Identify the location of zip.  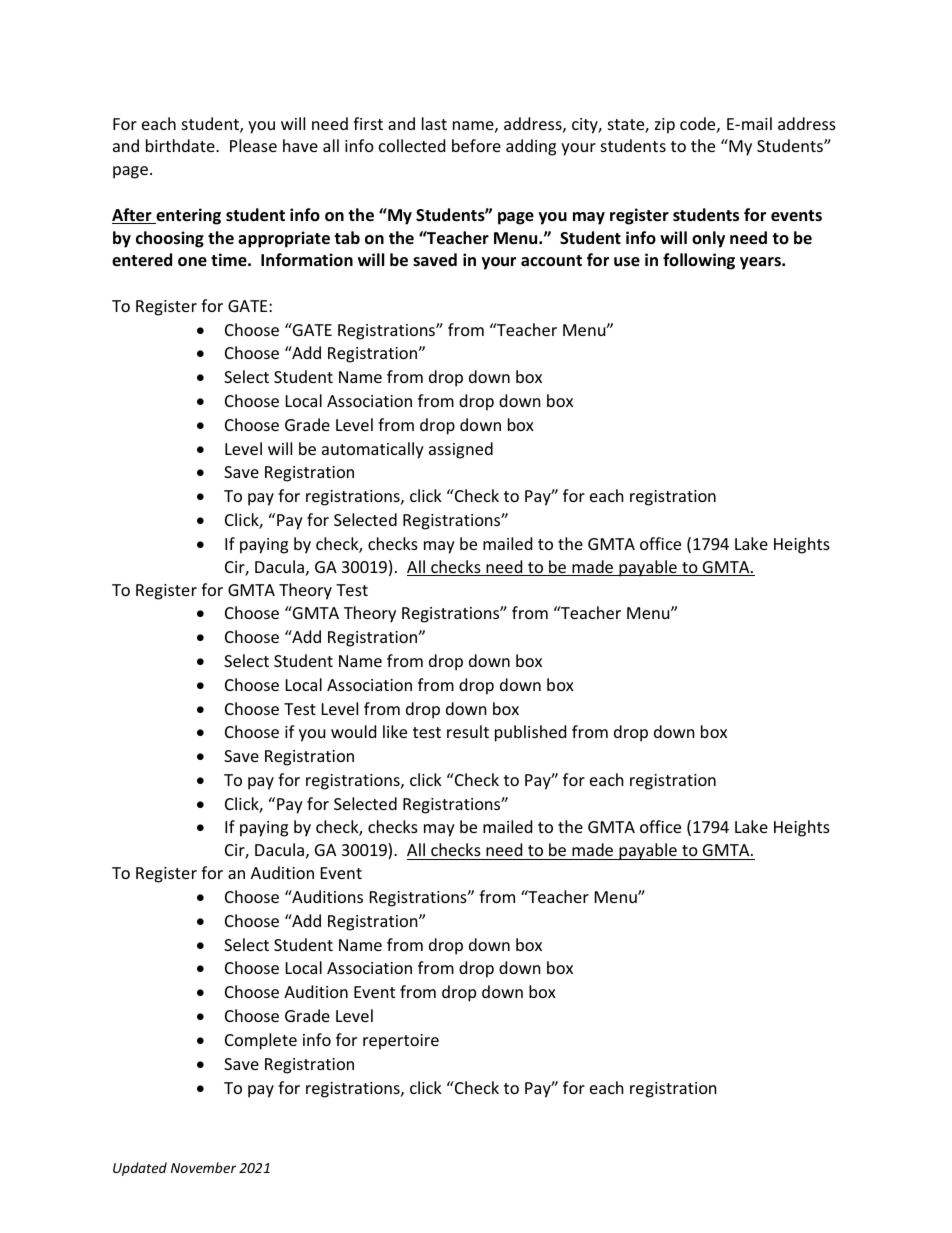
(665, 126).
